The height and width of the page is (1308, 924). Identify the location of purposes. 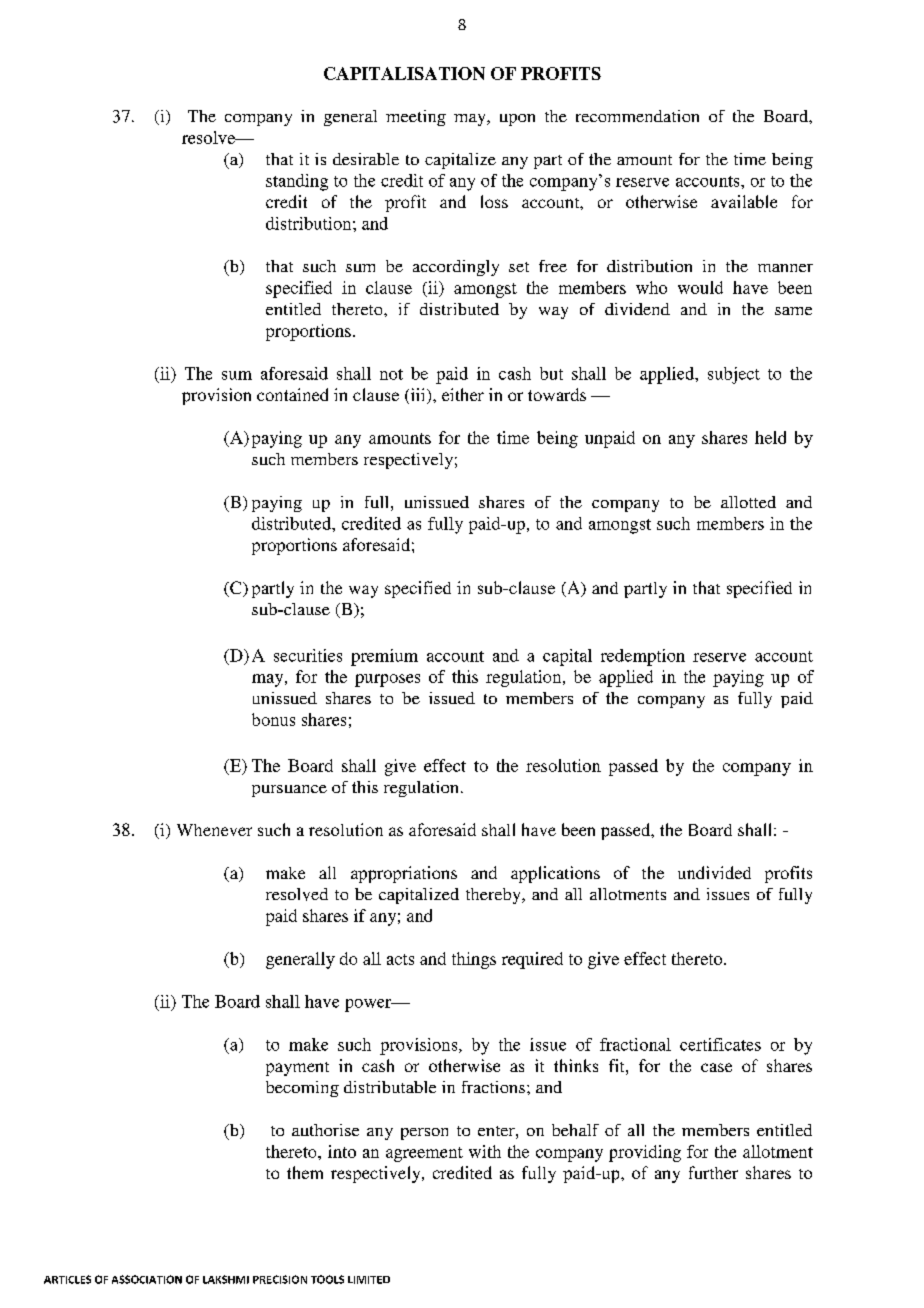
(387, 680).
